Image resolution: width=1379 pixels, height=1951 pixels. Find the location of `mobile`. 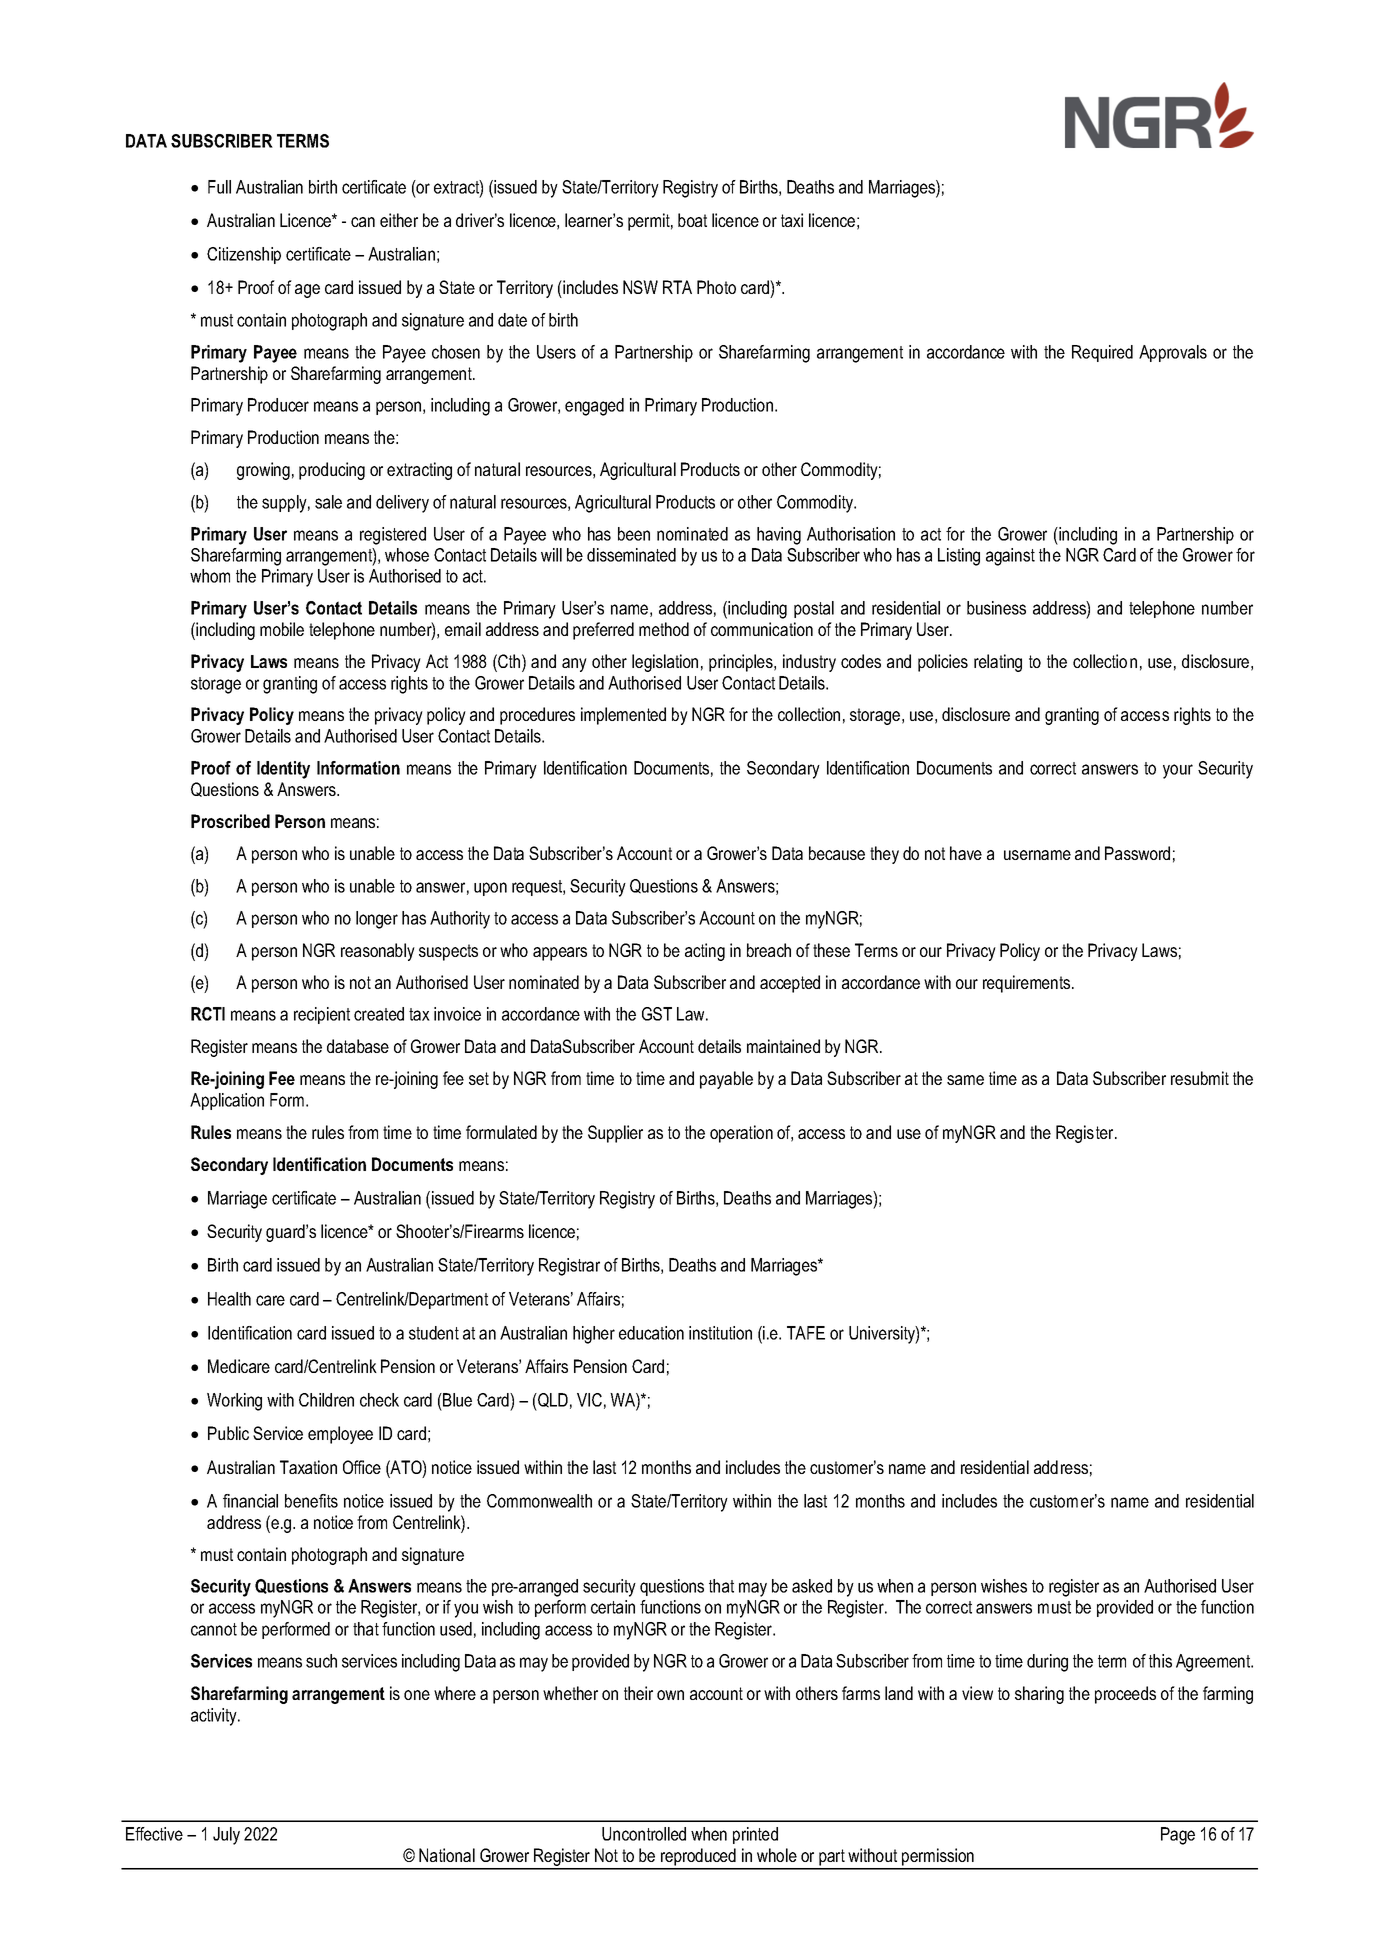

mobile is located at coordinates (282, 629).
